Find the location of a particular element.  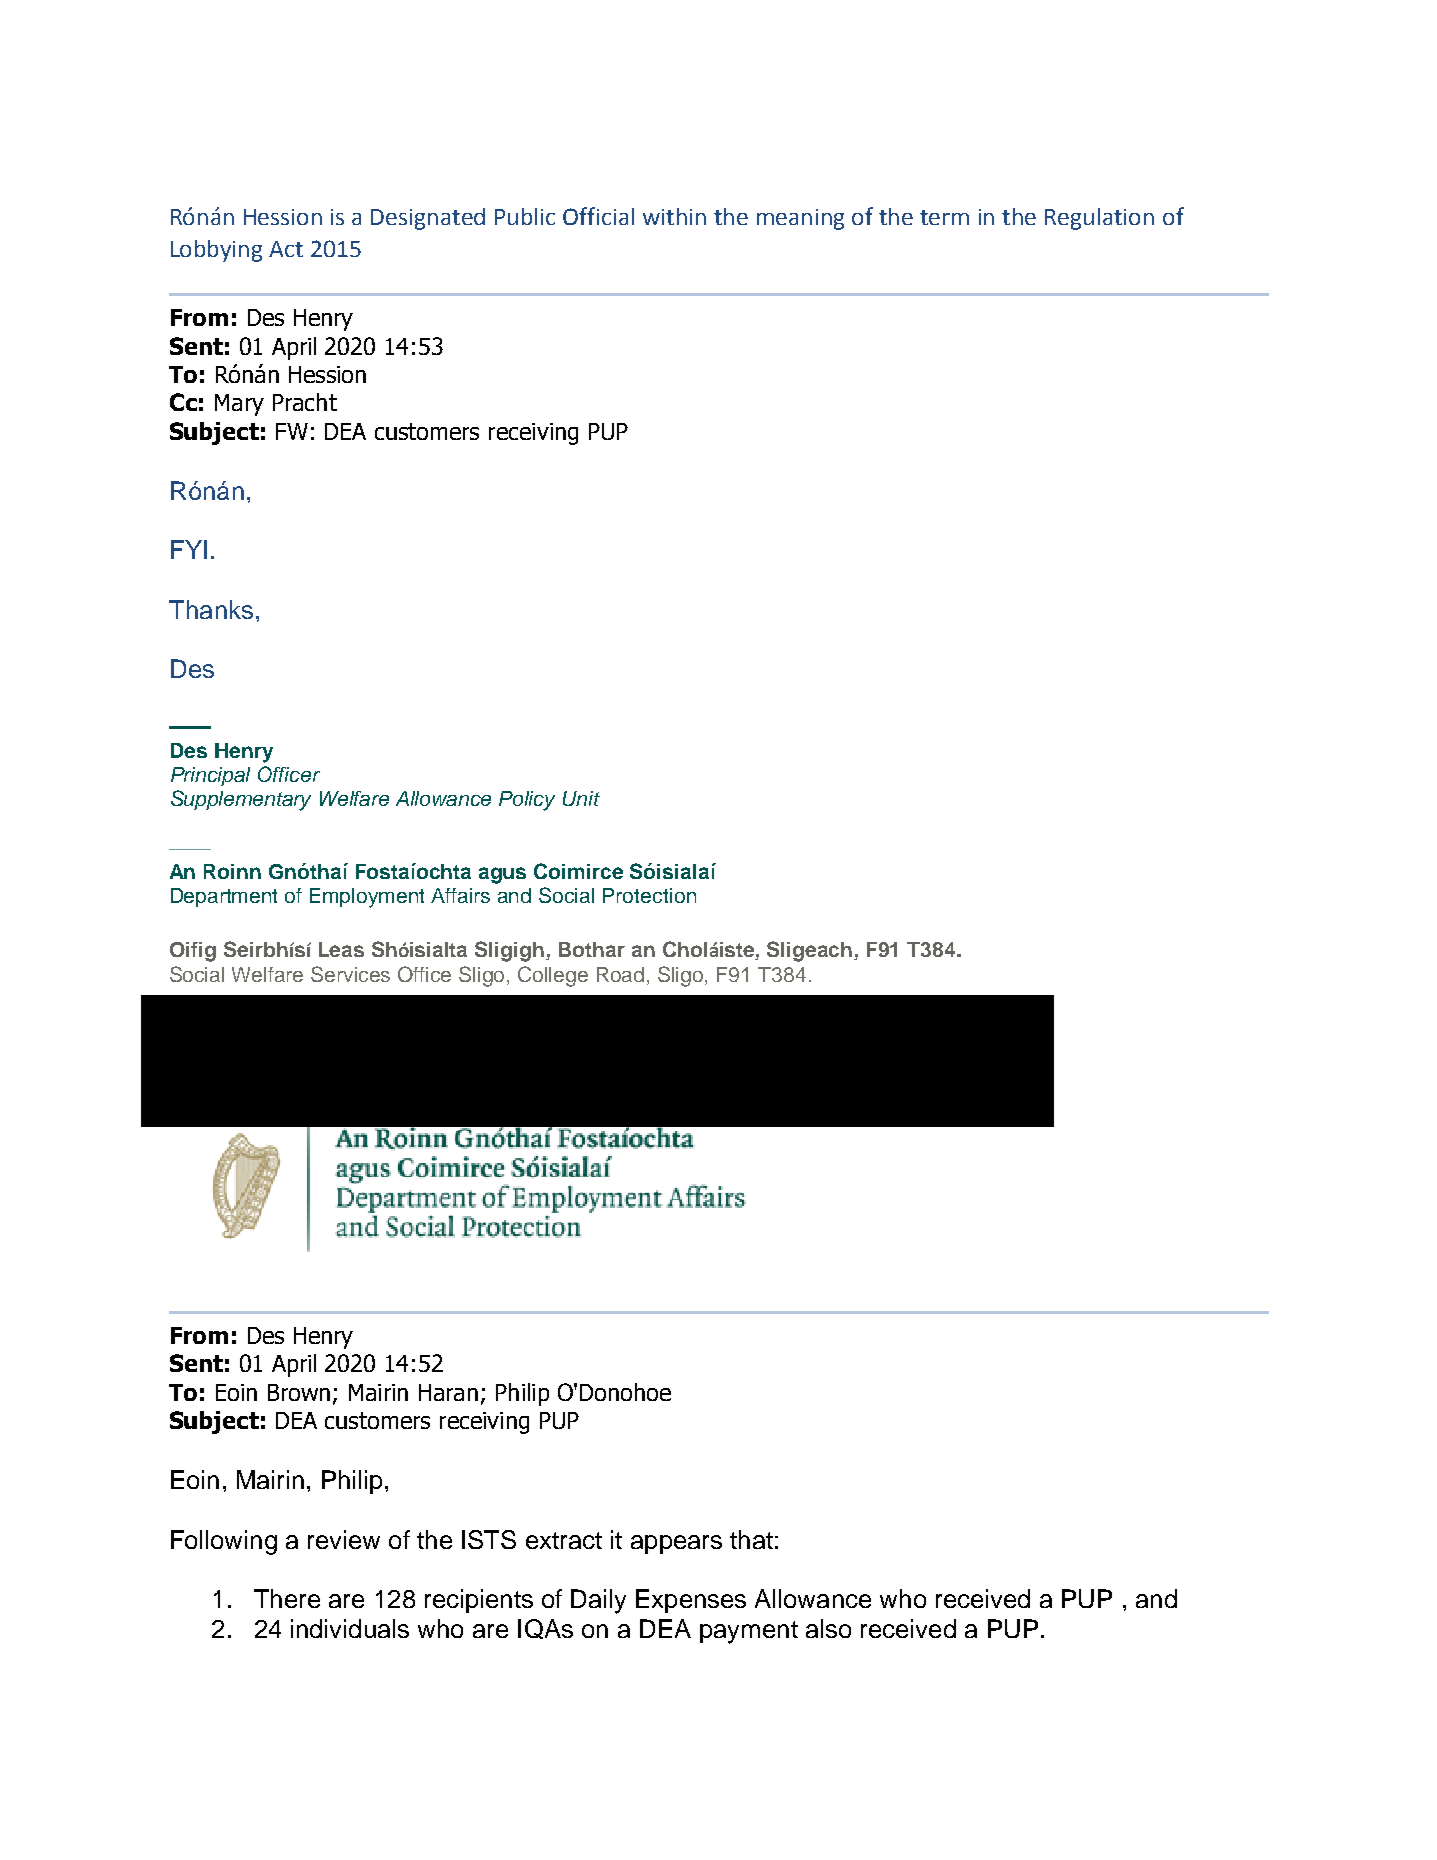

Protection is located at coordinates (649, 895).
